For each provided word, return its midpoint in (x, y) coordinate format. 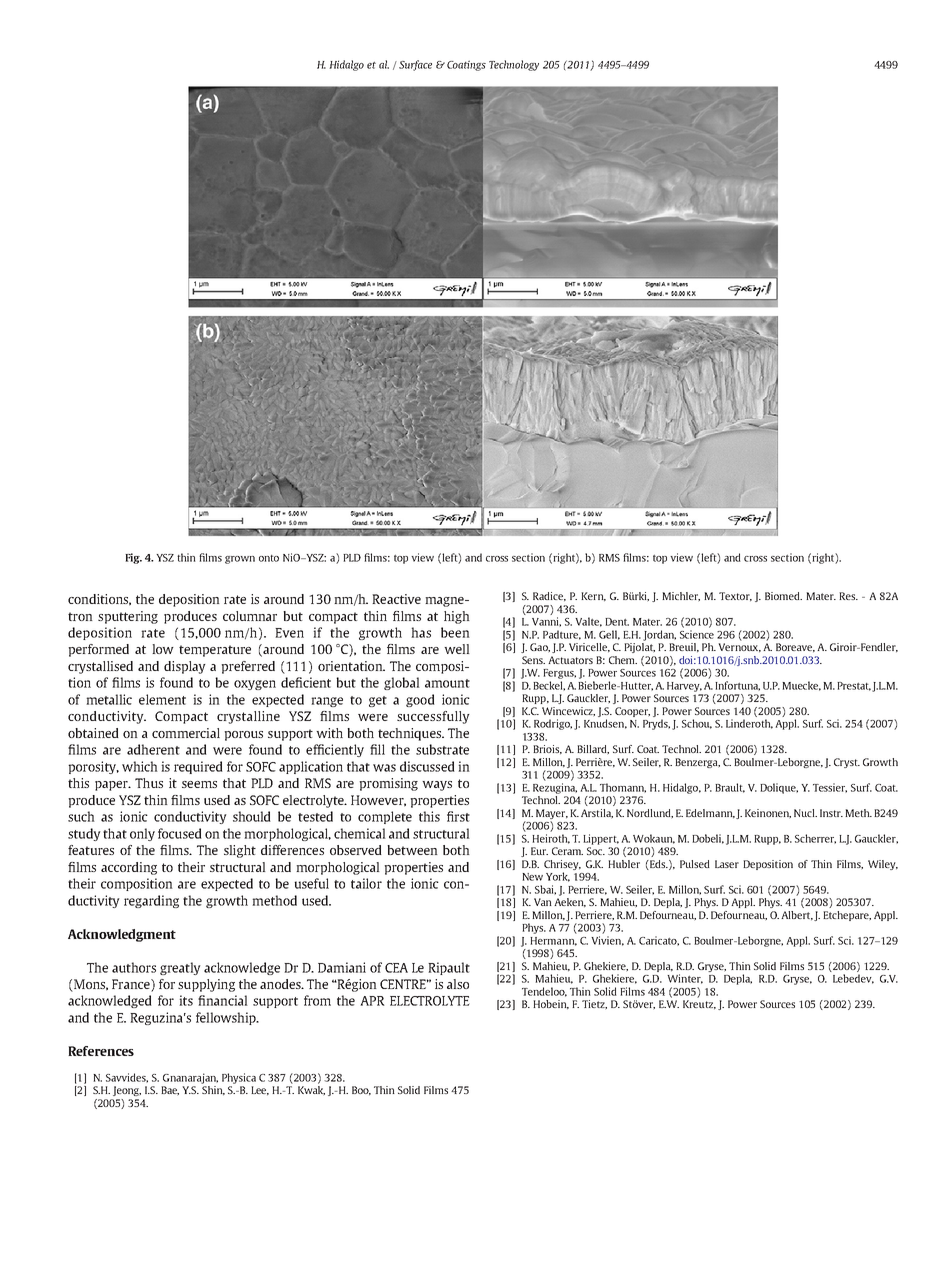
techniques (410, 734)
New (532, 877)
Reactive (396, 599)
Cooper (632, 712)
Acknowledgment (122, 935)
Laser (727, 864)
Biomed (783, 596)
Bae (170, 1090)
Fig (133, 558)
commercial (186, 733)
